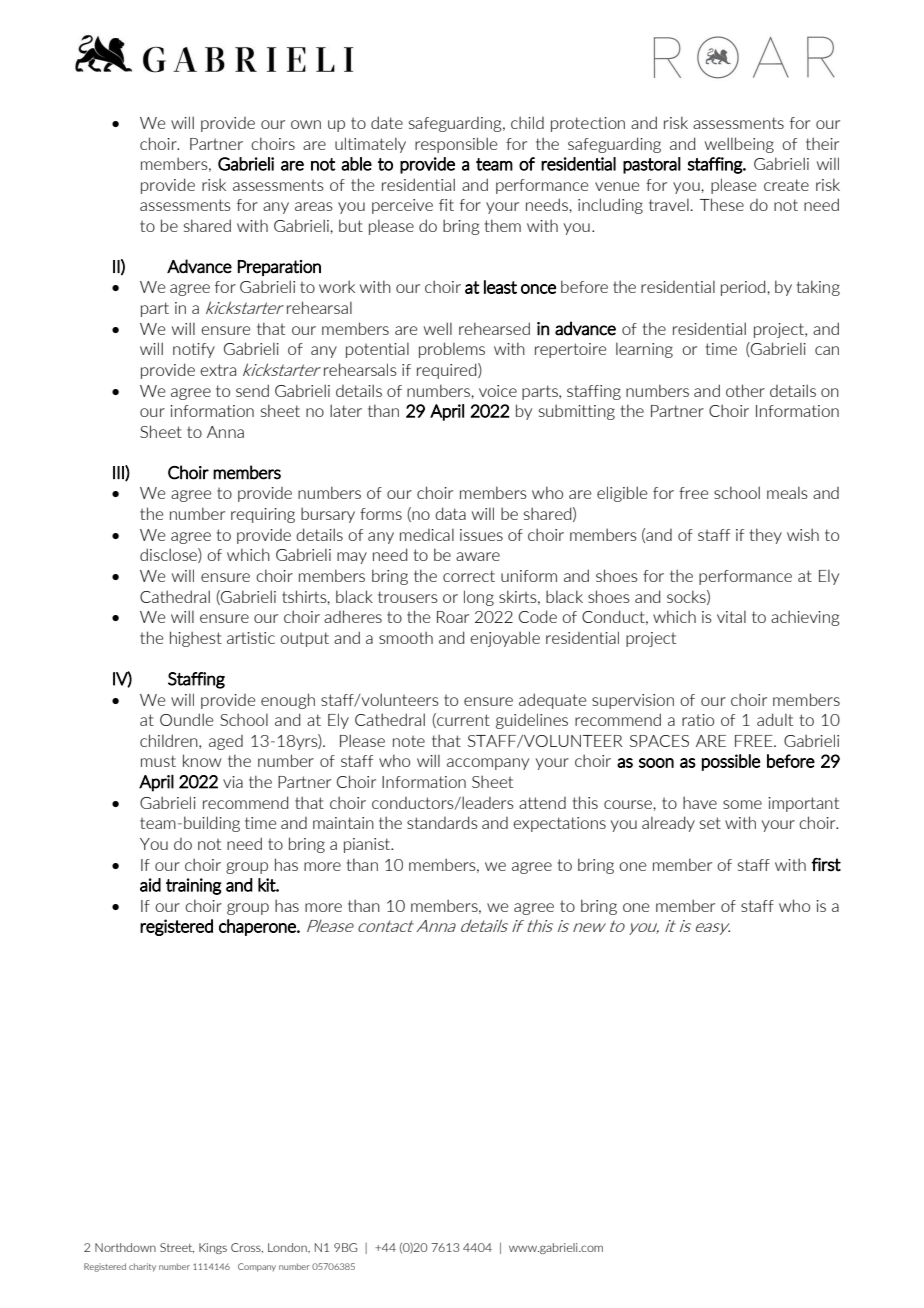 This screenshot has width=924, height=1308. What do you see at coordinates (213, 1248) in the screenshot?
I see `Kings` at bounding box center [213, 1248].
